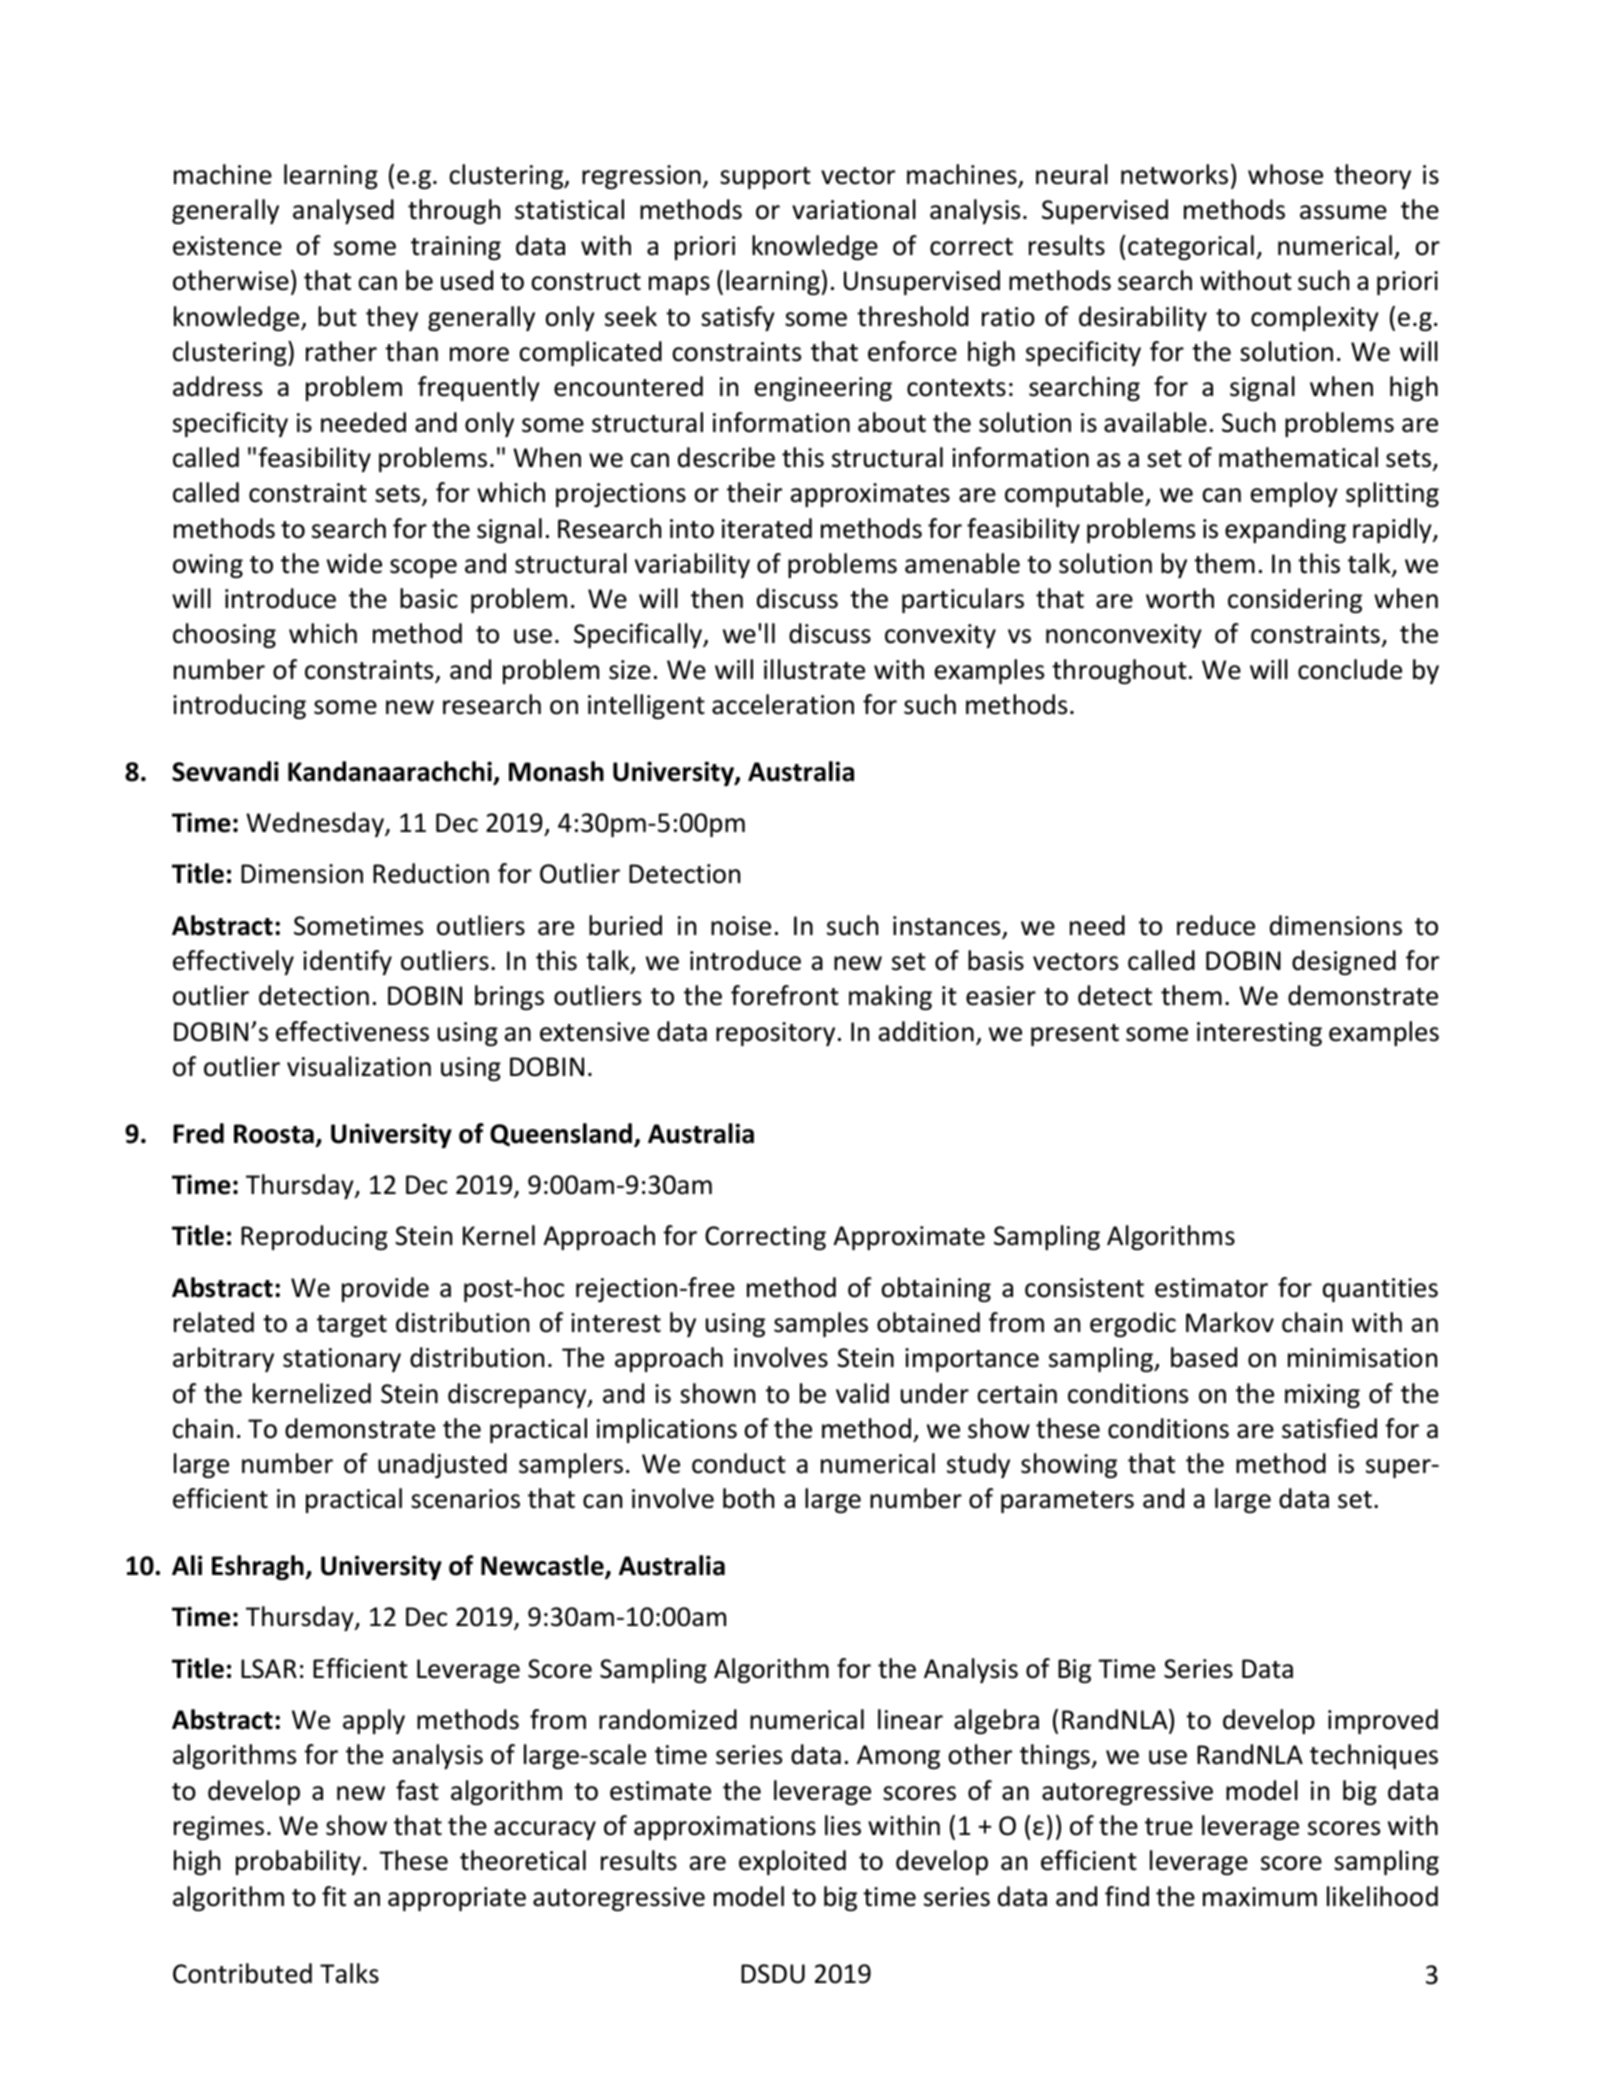 This image has width=1611, height=2085. Describe the element at coordinates (854, 209) in the image. I see `variational` at that location.
